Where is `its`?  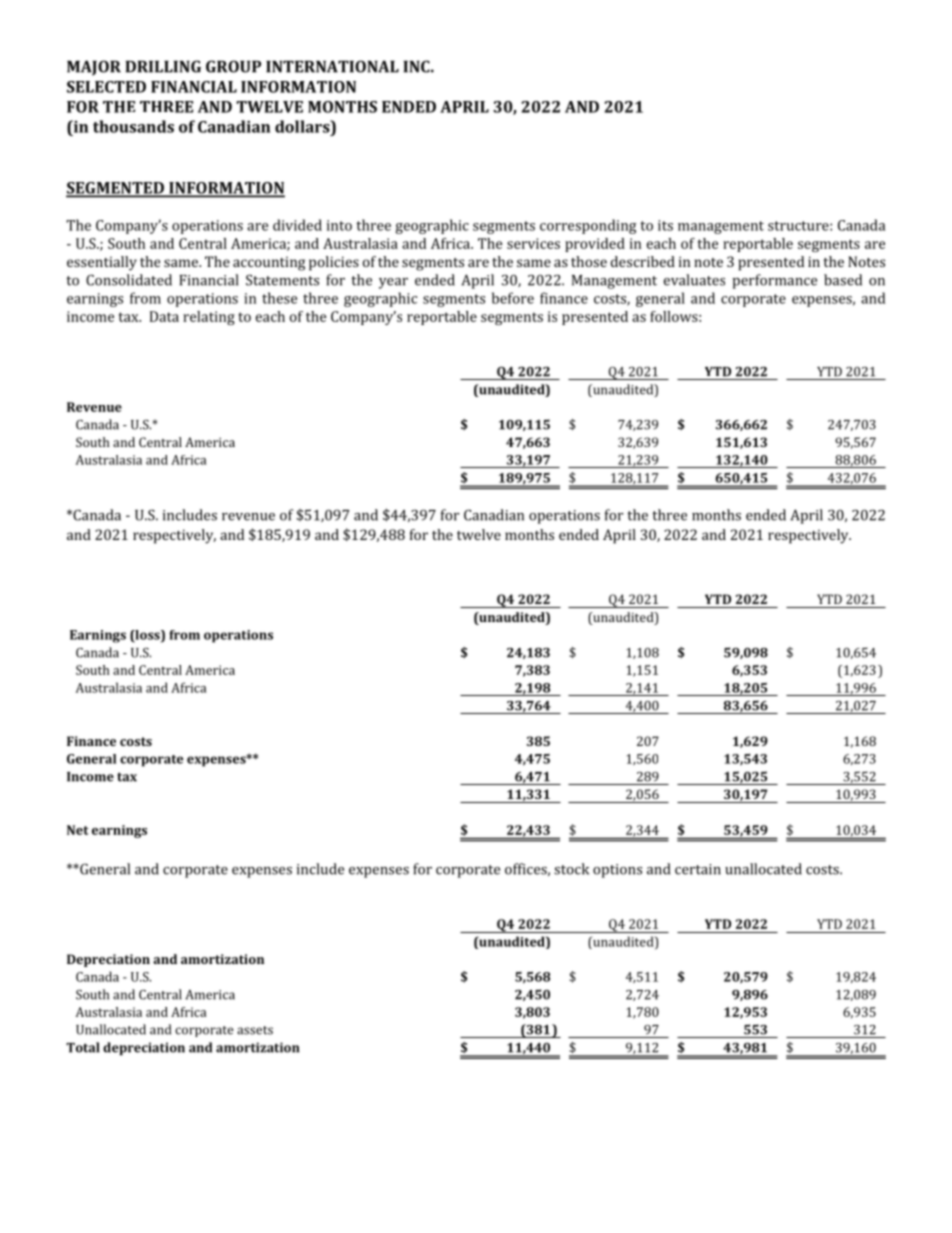
its is located at coordinates (665, 225).
